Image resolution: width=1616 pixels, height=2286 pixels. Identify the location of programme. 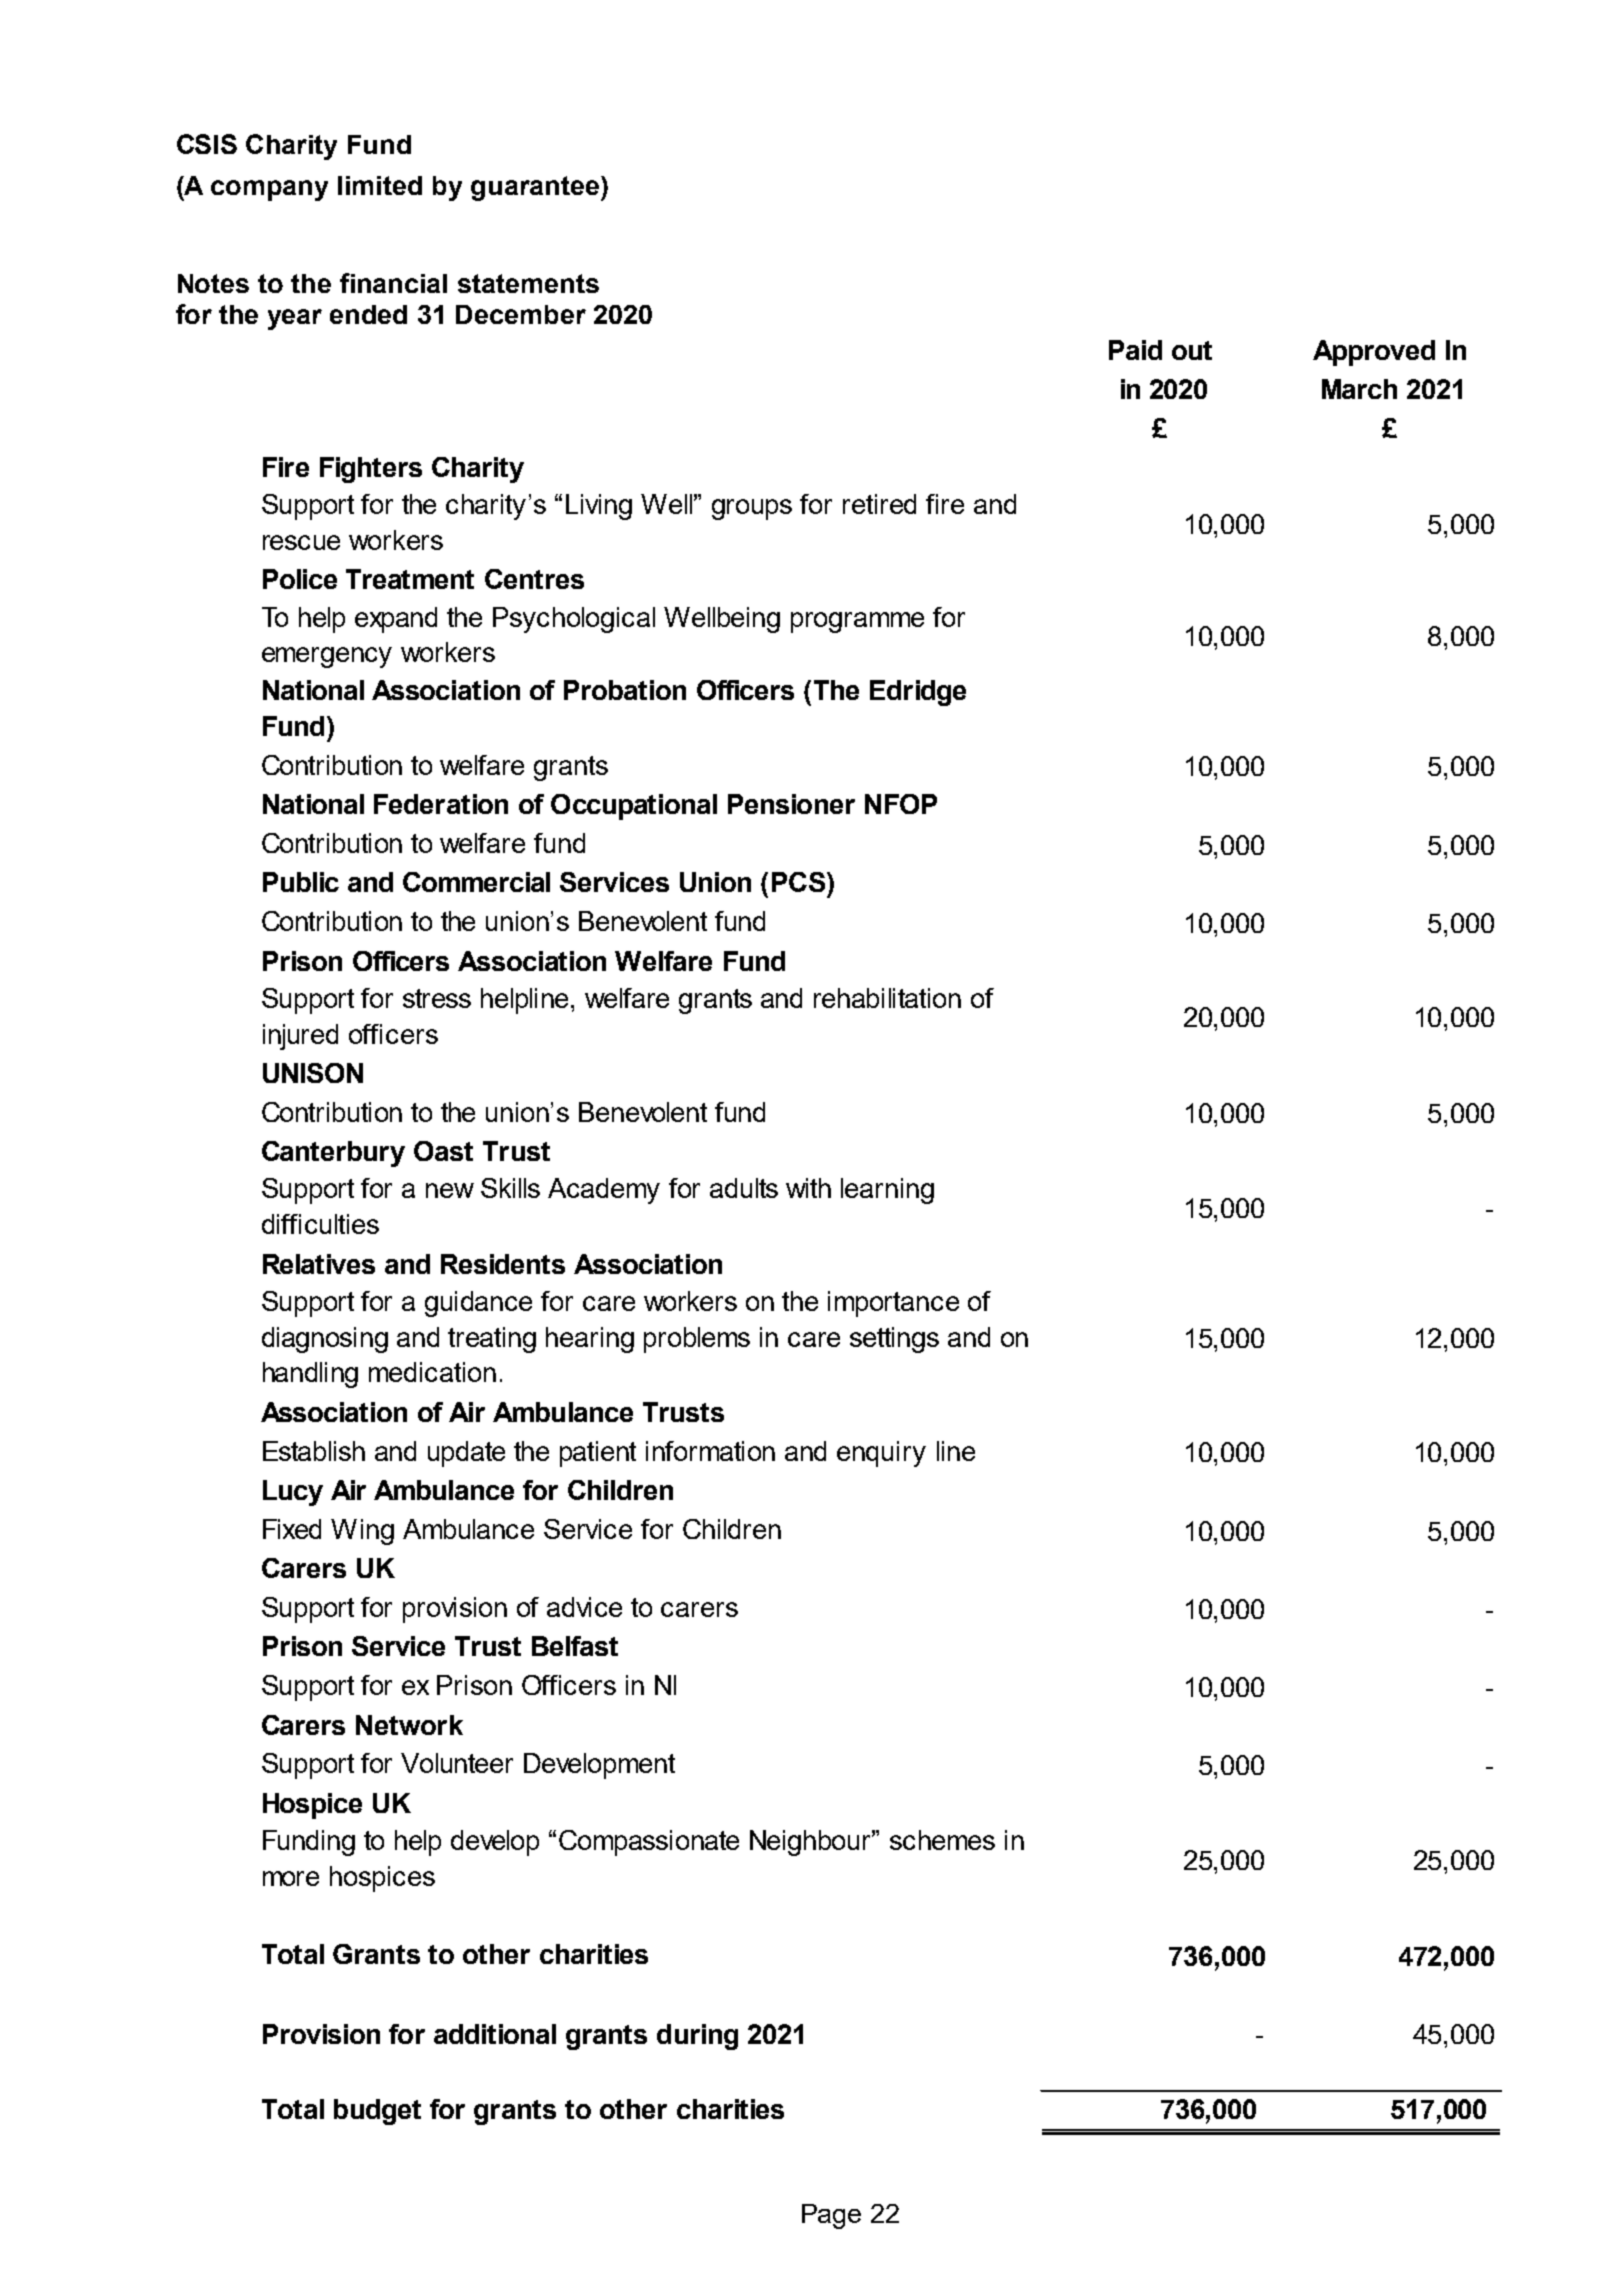
(857, 622).
